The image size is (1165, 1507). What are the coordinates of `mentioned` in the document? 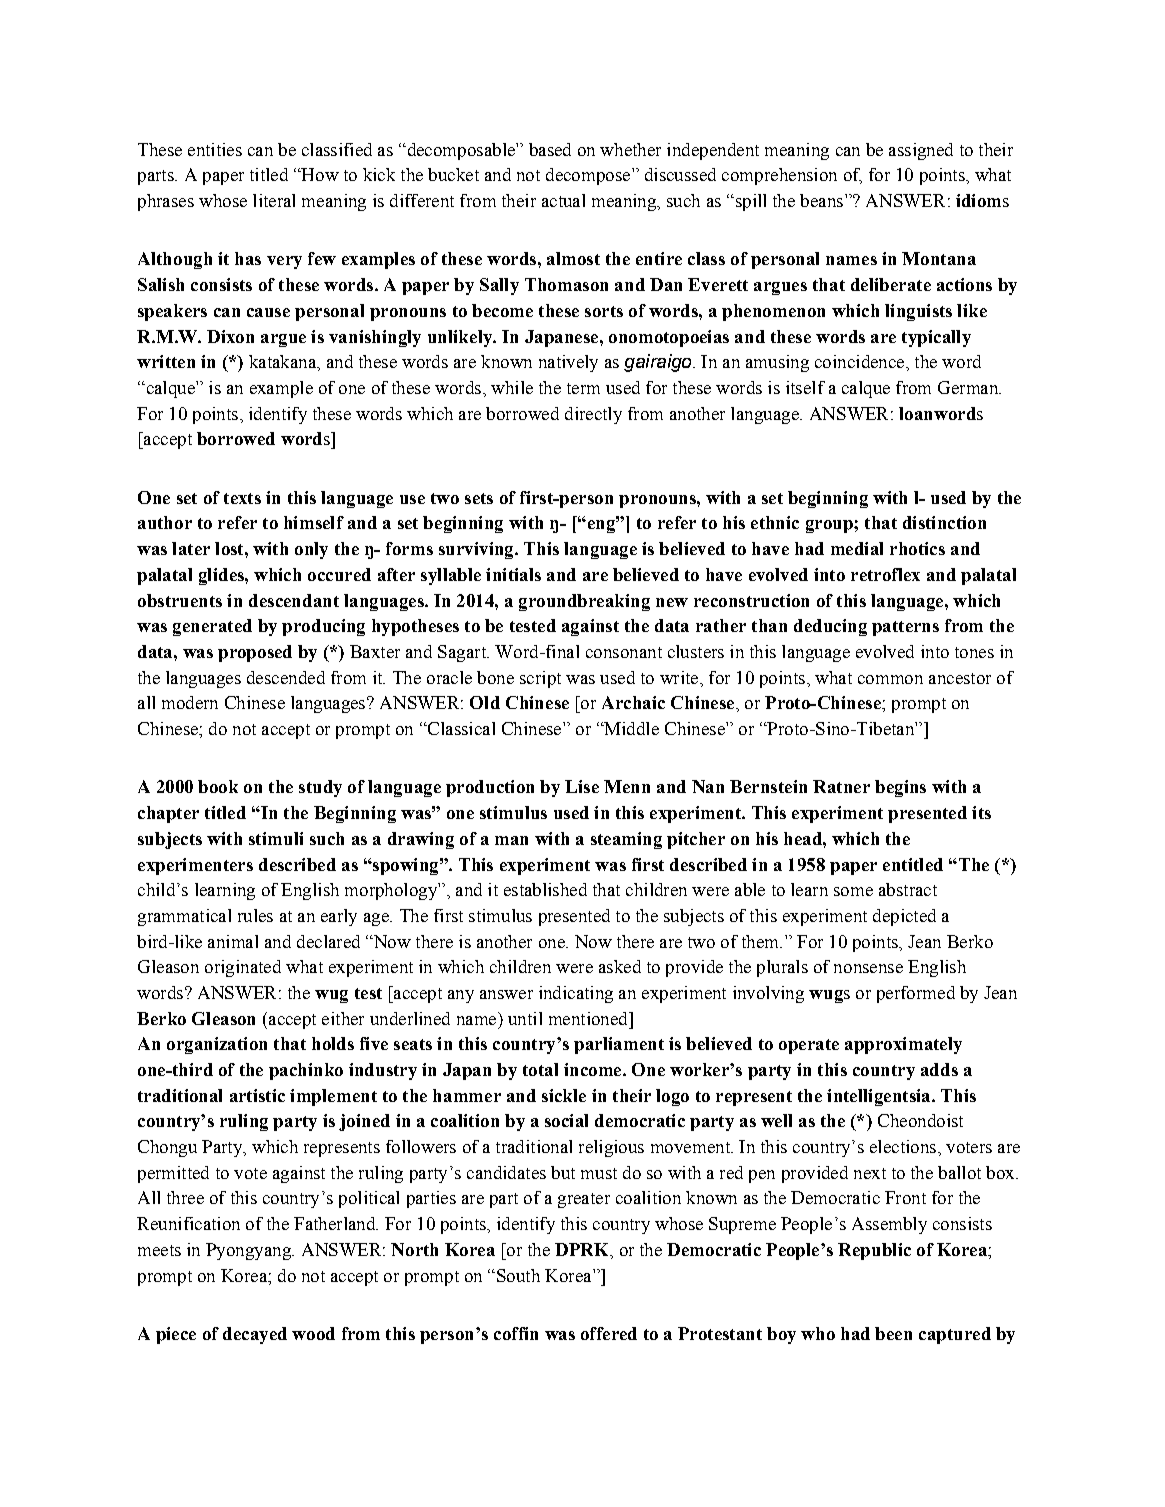 It's located at (589, 1018).
